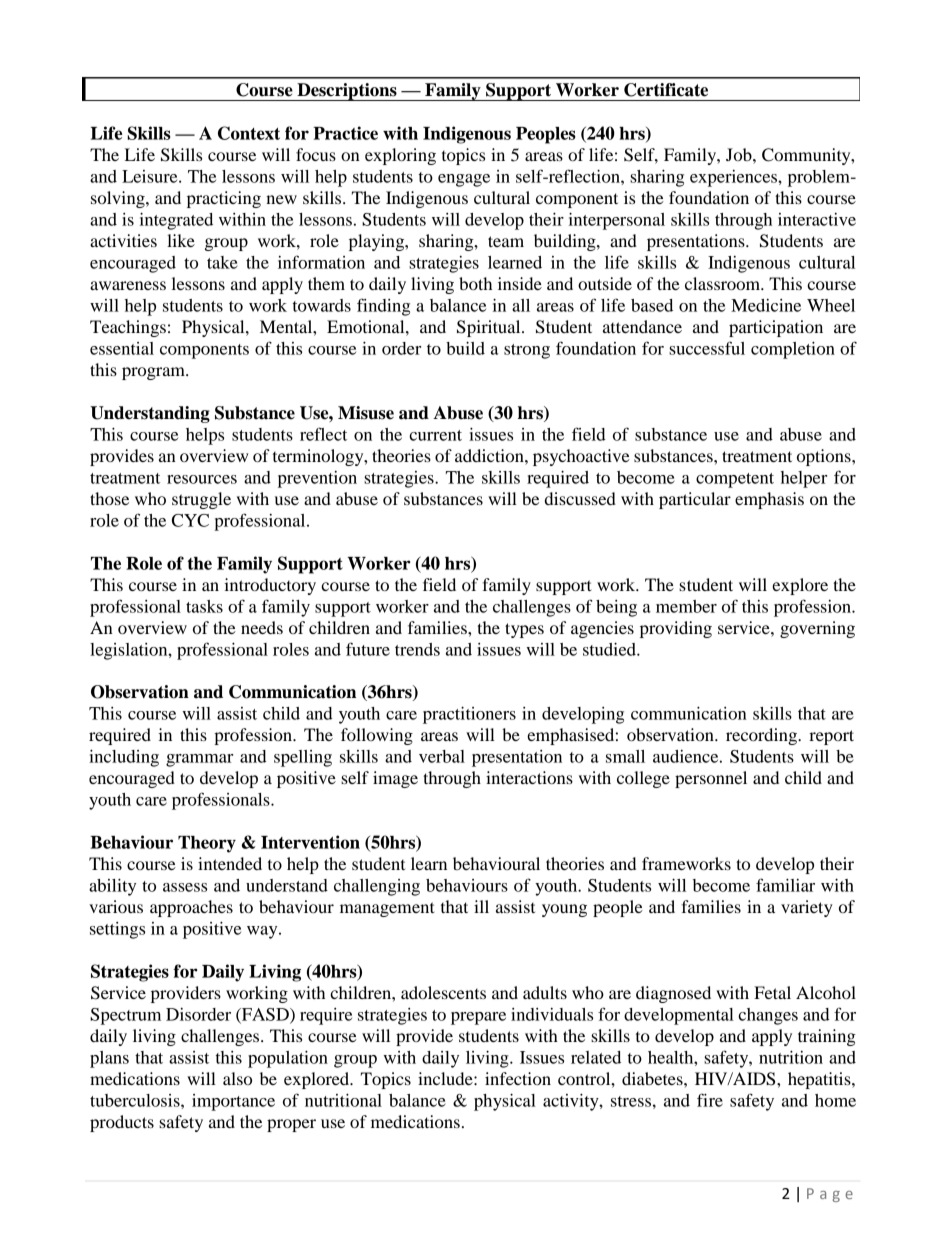 The width and height of the screenshot is (952, 1233). I want to click on program, so click(154, 373).
